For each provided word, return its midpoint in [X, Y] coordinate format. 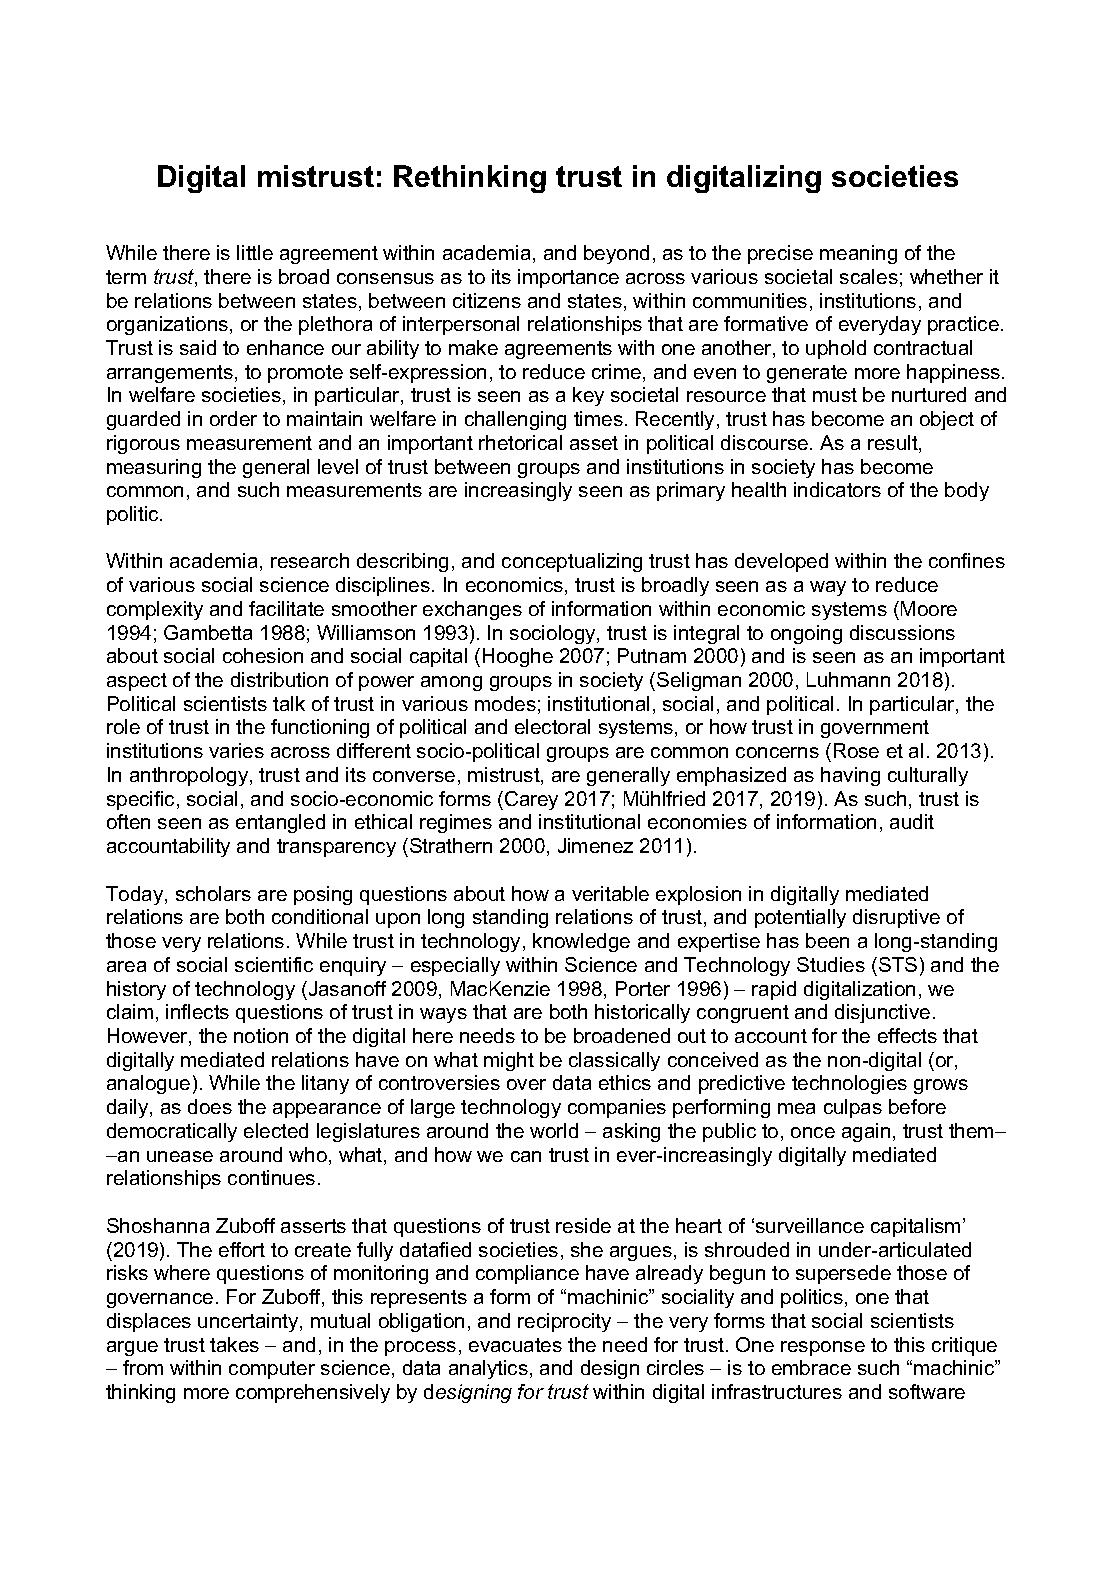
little [255, 252]
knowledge [581, 942]
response [823, 1348]
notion [261, 1035]
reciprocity [564, 1322]
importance [568, 278]
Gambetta [208, 632]
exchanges [472, 610]
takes [234, 1344]
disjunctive [882, 1013]
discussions [902, 632]
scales [869, 276]
